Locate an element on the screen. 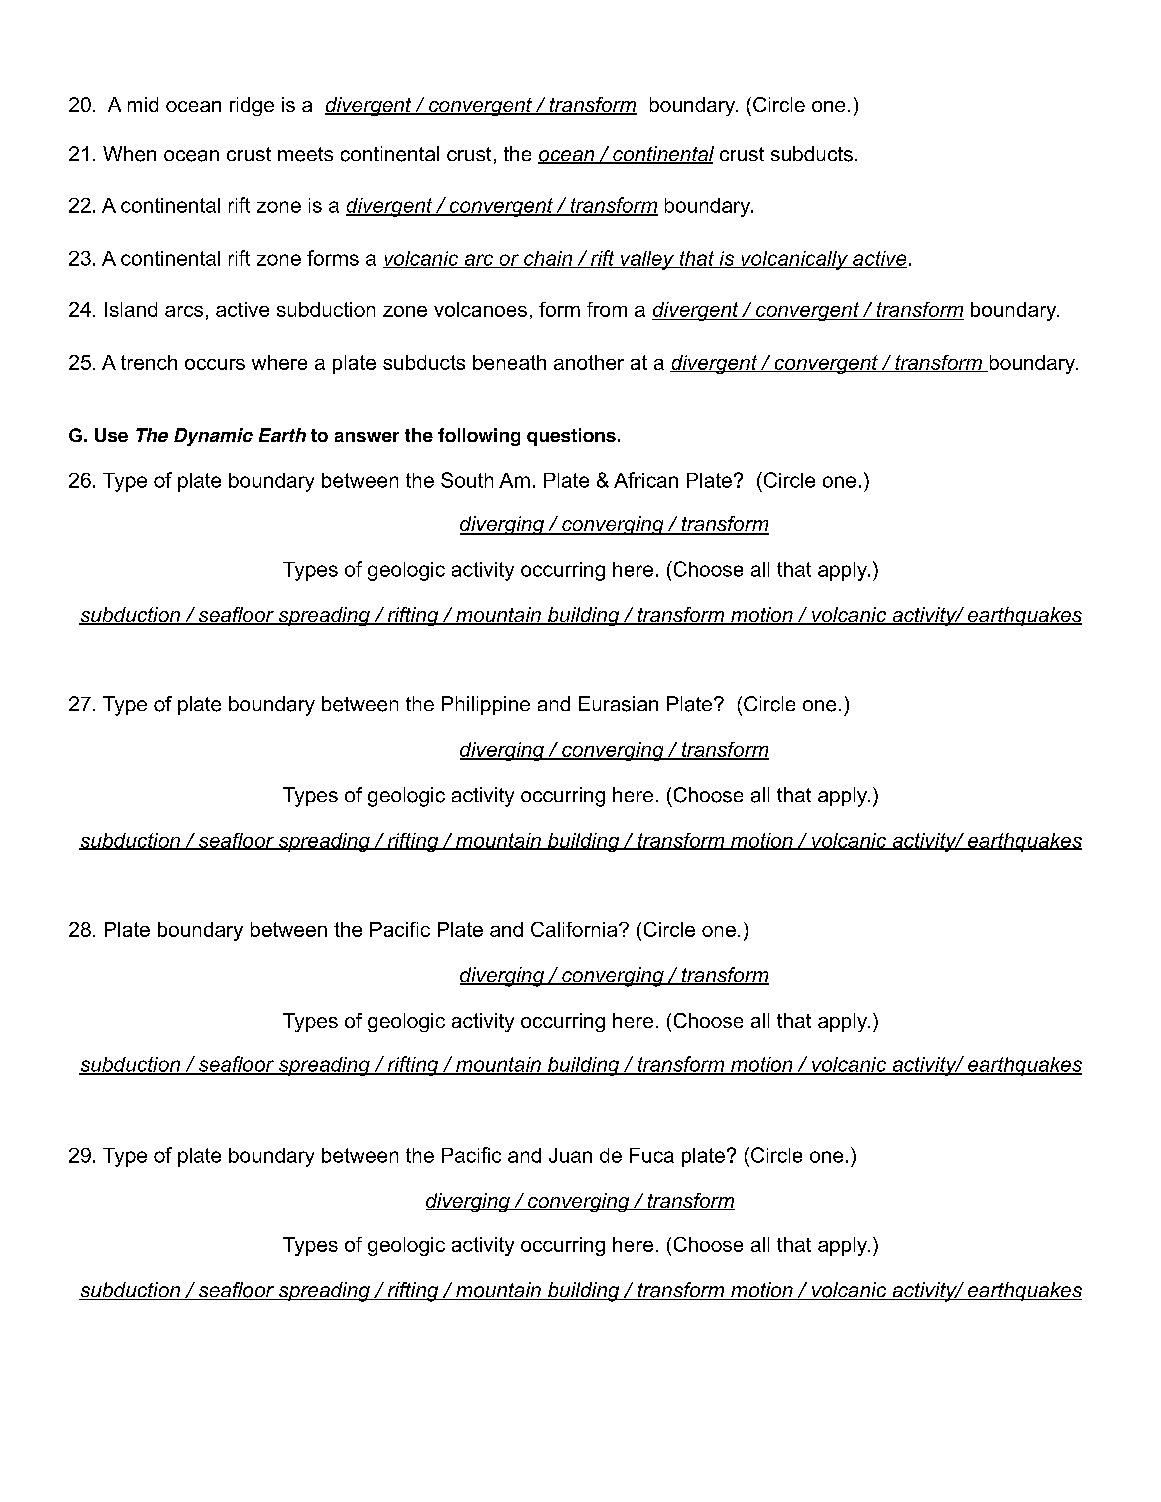 The image size is (1161, 1502). mid is located at coordinates (143, 104).
